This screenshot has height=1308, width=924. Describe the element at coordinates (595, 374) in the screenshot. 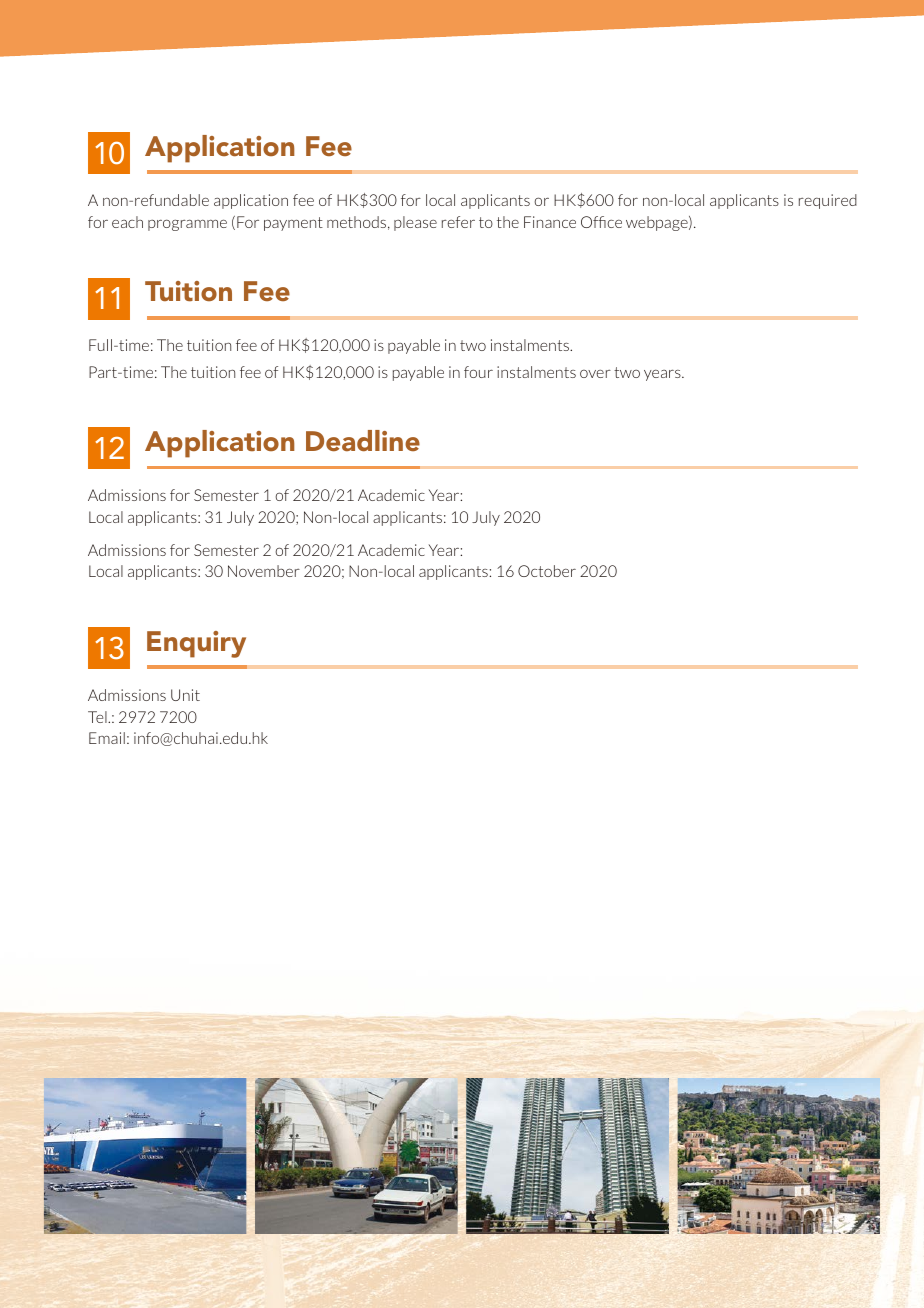

I see `over` at that location.
